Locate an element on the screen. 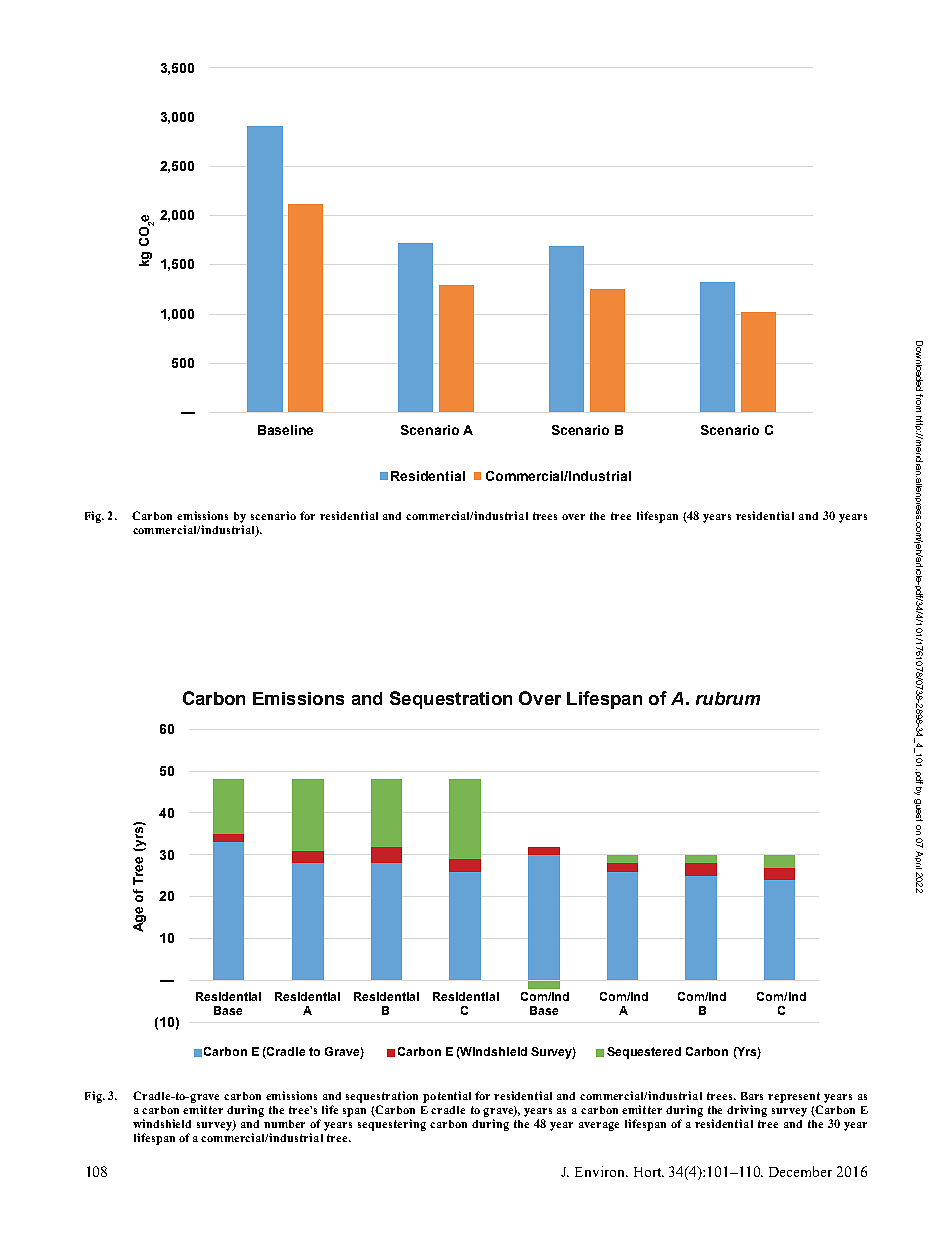 Image resolution: width=952 pixels, height=1233 pixels. Bars is located at coordinates (752, 1096).
